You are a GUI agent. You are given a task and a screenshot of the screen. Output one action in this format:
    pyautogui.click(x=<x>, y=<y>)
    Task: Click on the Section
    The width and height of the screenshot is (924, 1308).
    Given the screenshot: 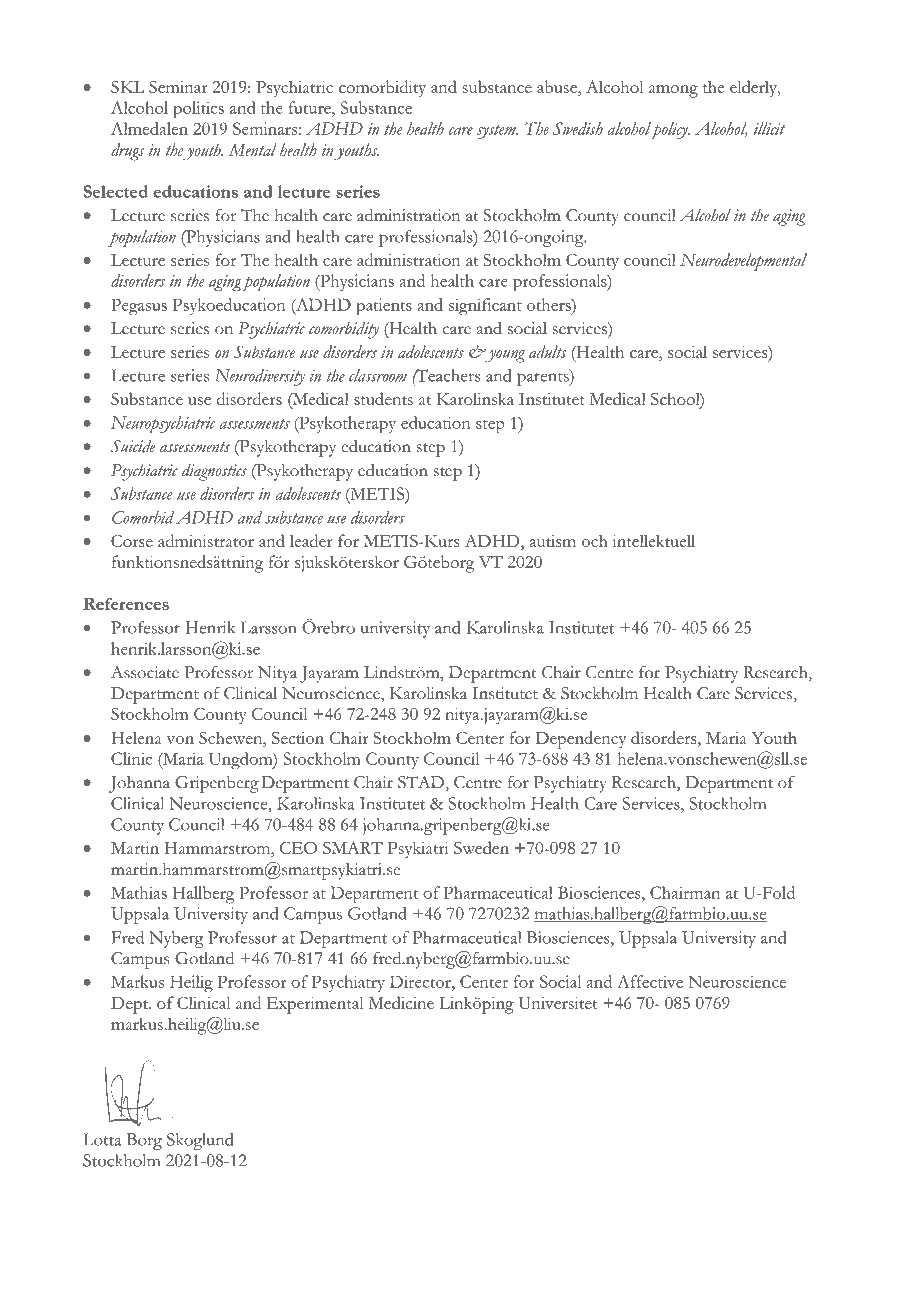 What is the action you would take?
    pyautogui.click(x=298, y=738)
